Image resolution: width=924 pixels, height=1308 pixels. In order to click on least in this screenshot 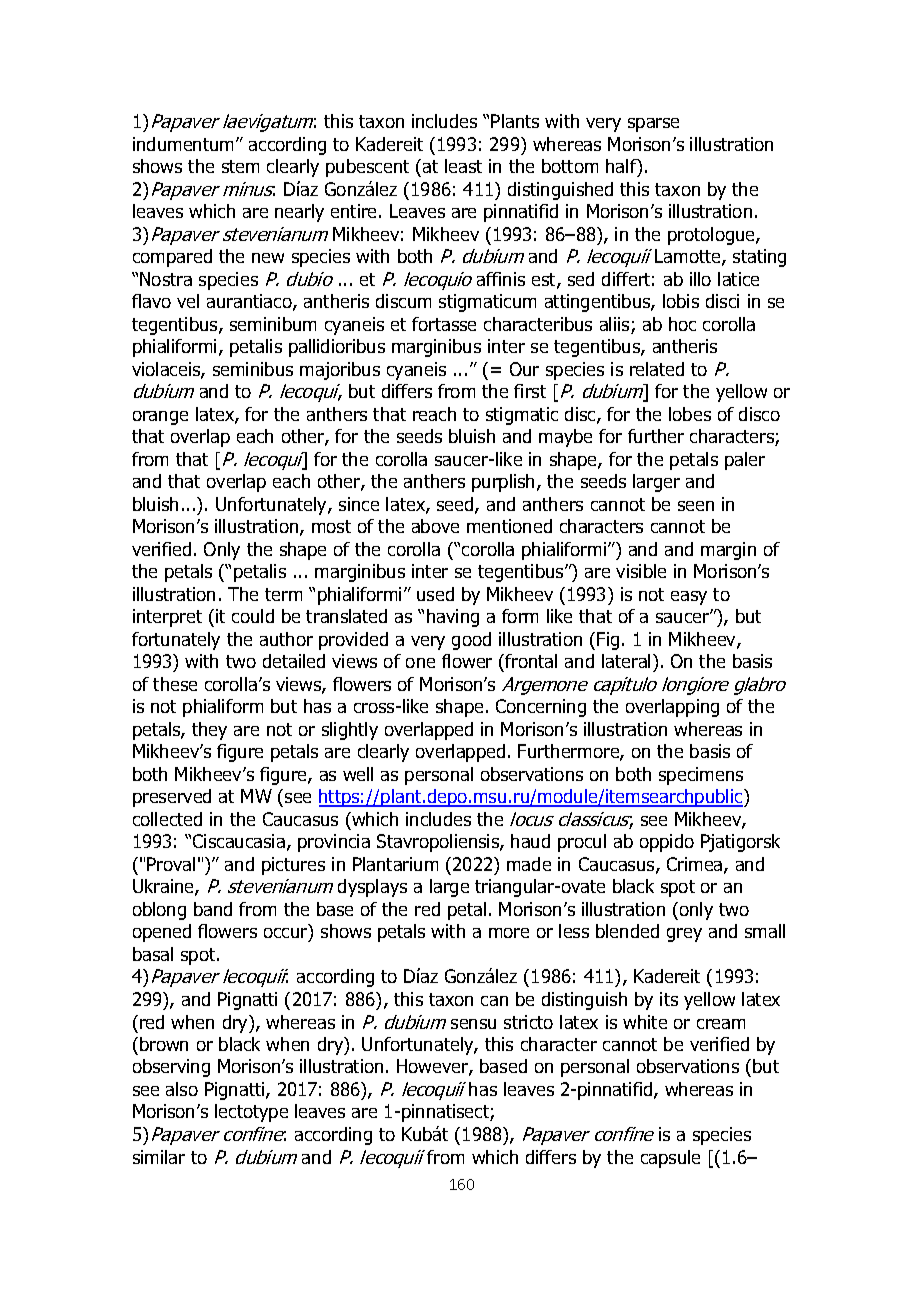, I will do `click(463, 166)`.
